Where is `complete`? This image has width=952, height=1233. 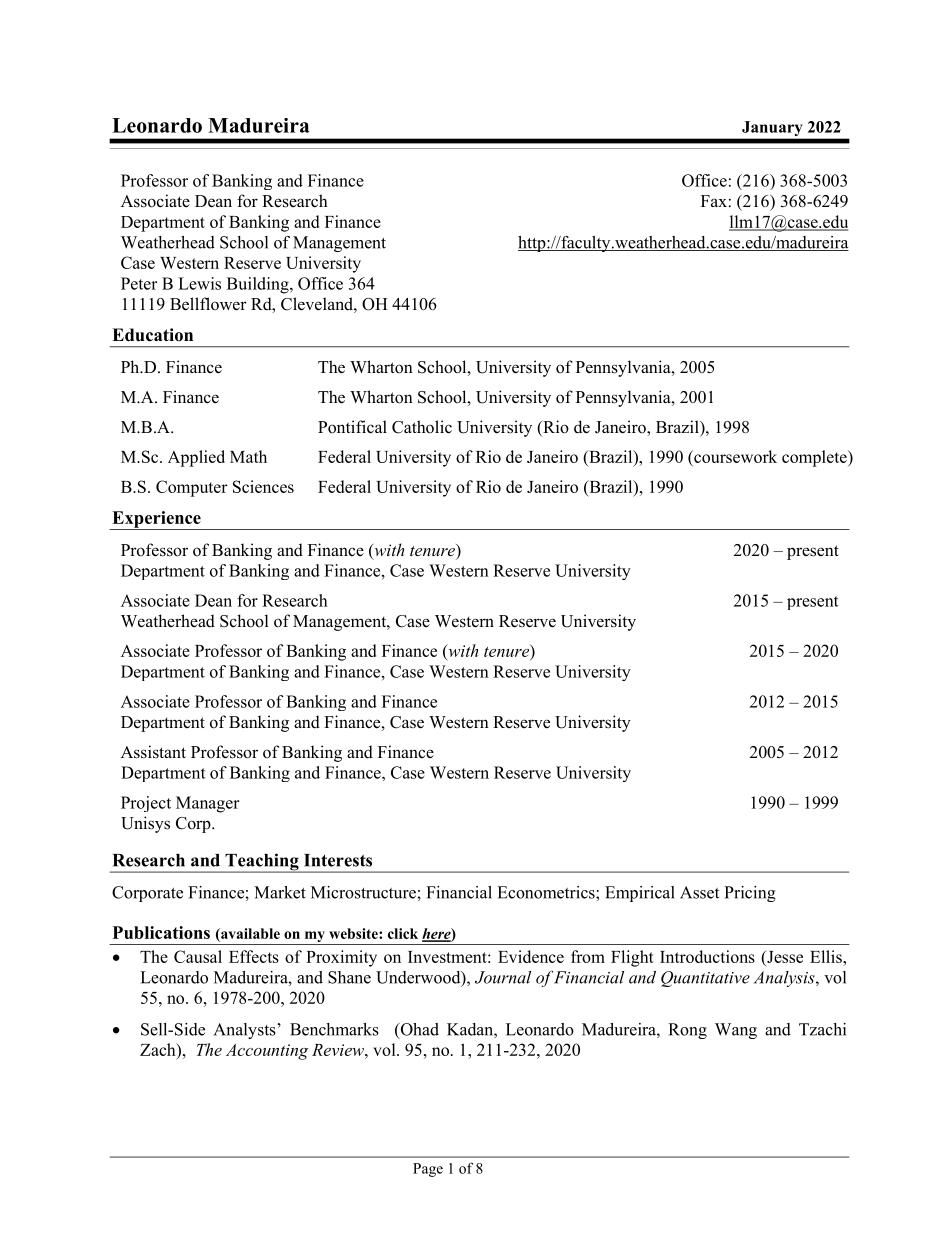
complete is located at coordinates (815, 458).
